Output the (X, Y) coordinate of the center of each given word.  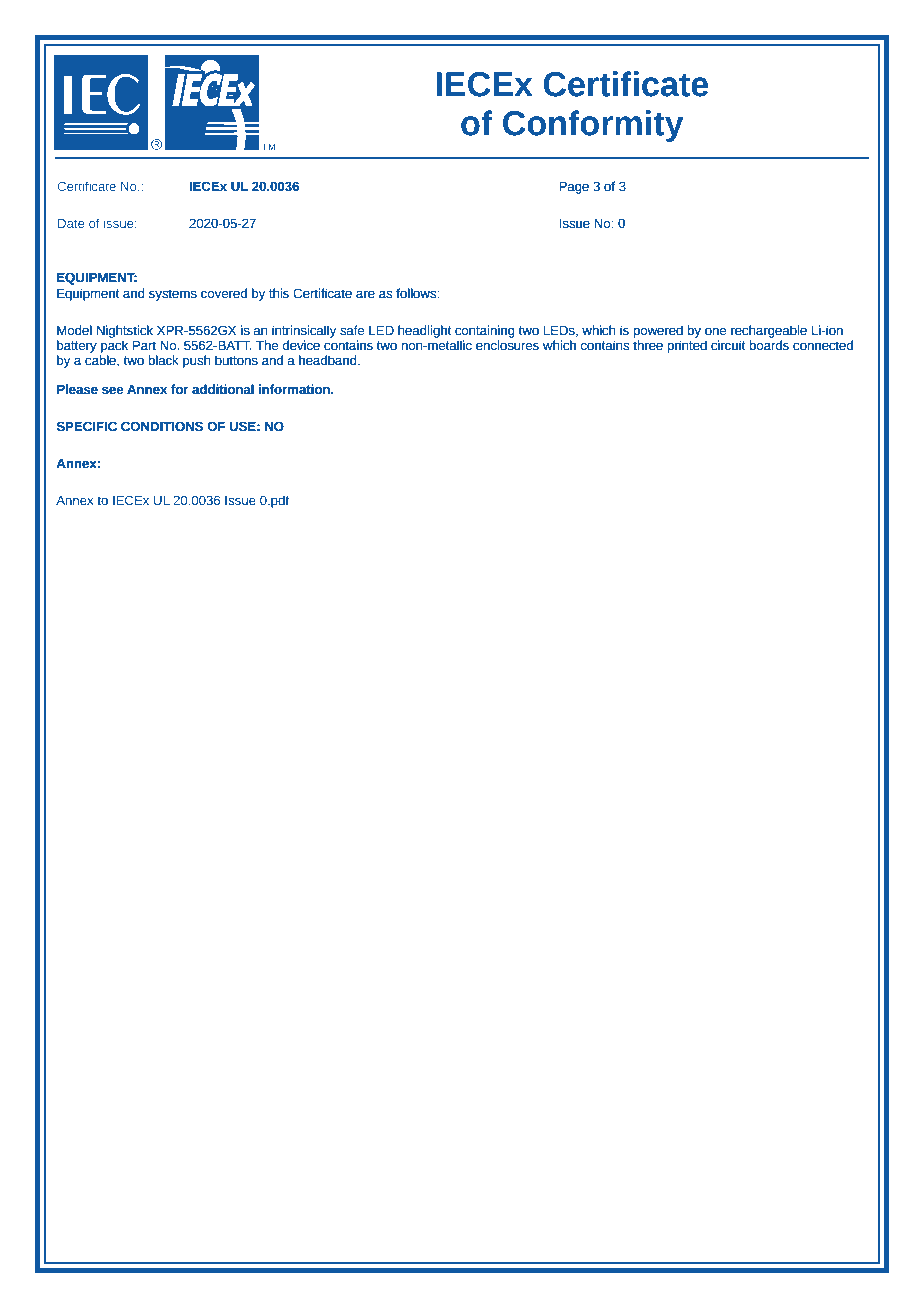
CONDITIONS (162, 426)
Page (574, 188)
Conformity (593, 126)
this (279, 293)
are (365, 294)
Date (71, 223)
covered (224, 293)
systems (173, 295)
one (715, 331)
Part (144, 346)
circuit (728, 345)
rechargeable (769, 331)
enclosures (507, 345)
